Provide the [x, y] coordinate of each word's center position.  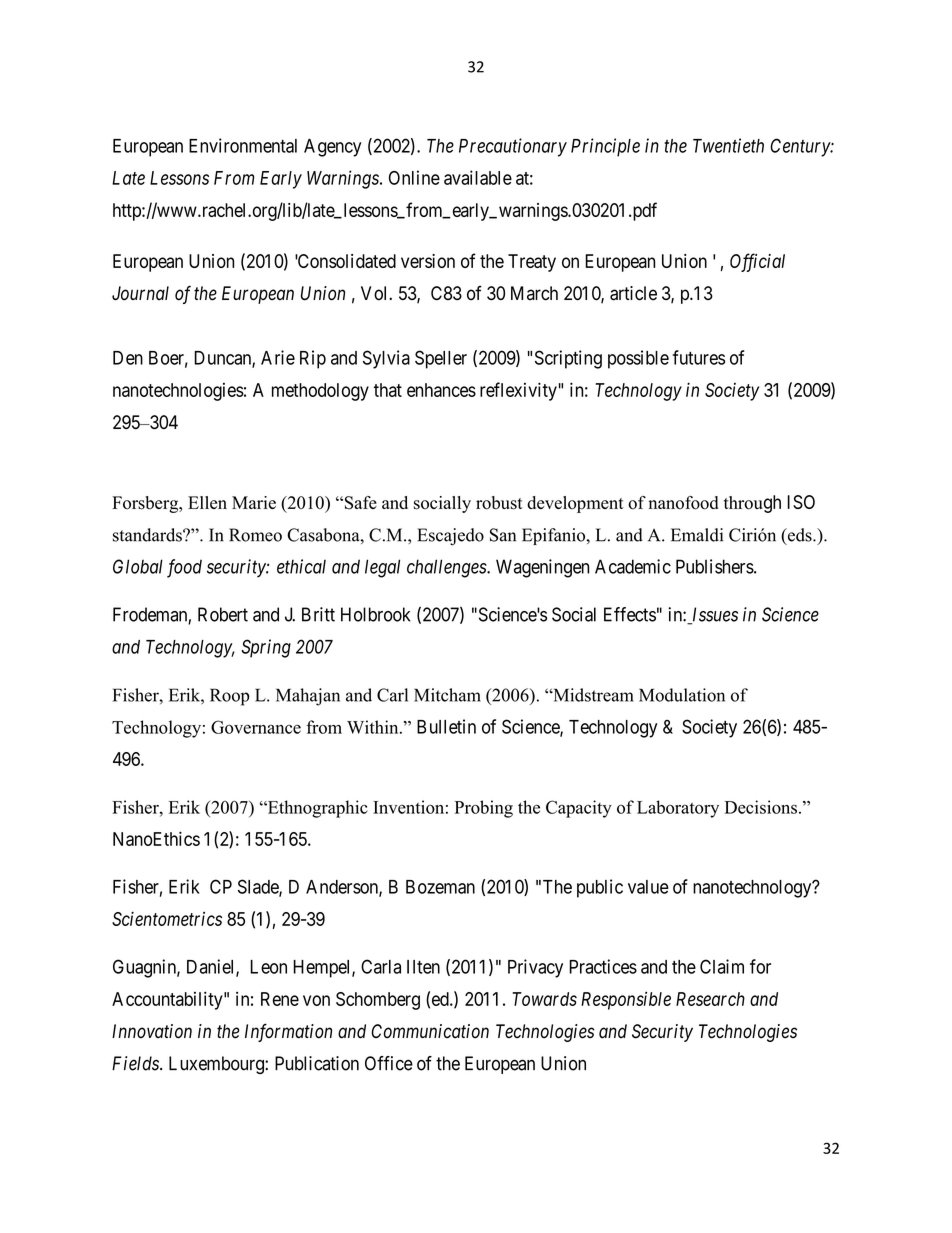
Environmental [243, 145]
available [478, 177]
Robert [223, 614]
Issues [714, 615]
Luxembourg [217, 1065]
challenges [447, 568]
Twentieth [728, 145]
